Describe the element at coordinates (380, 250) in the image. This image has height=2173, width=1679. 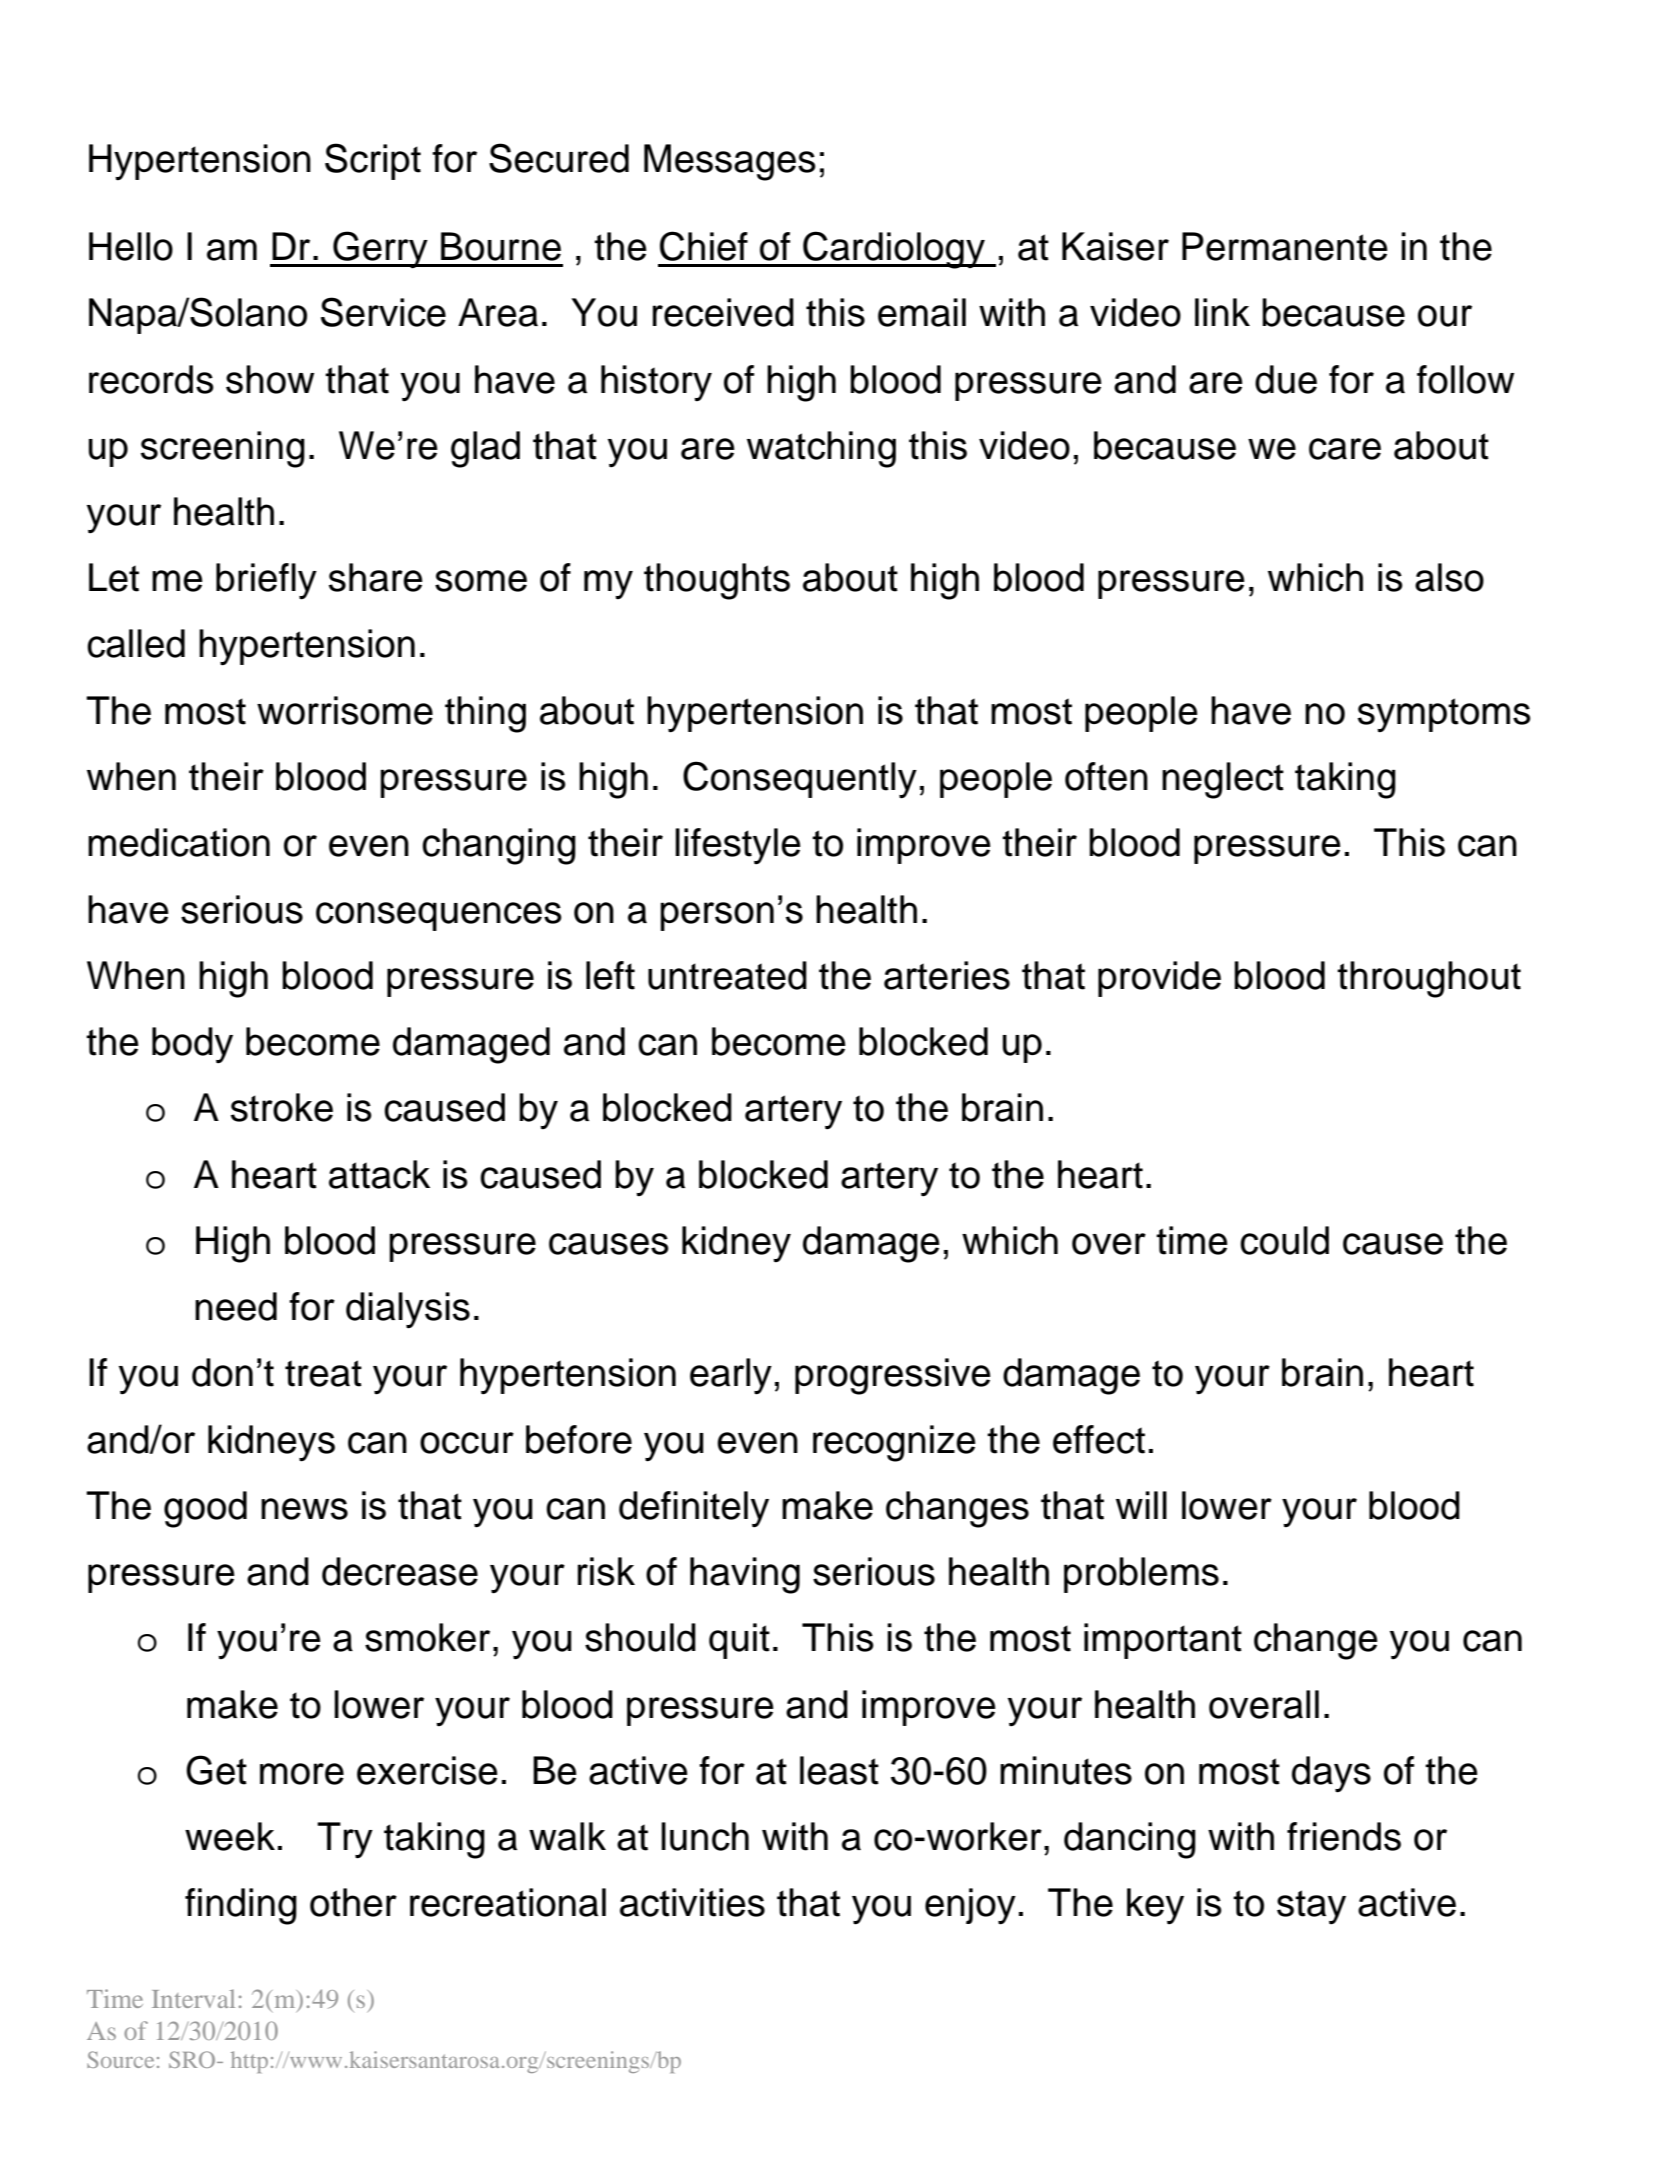
I see `Gerry` at that location.
